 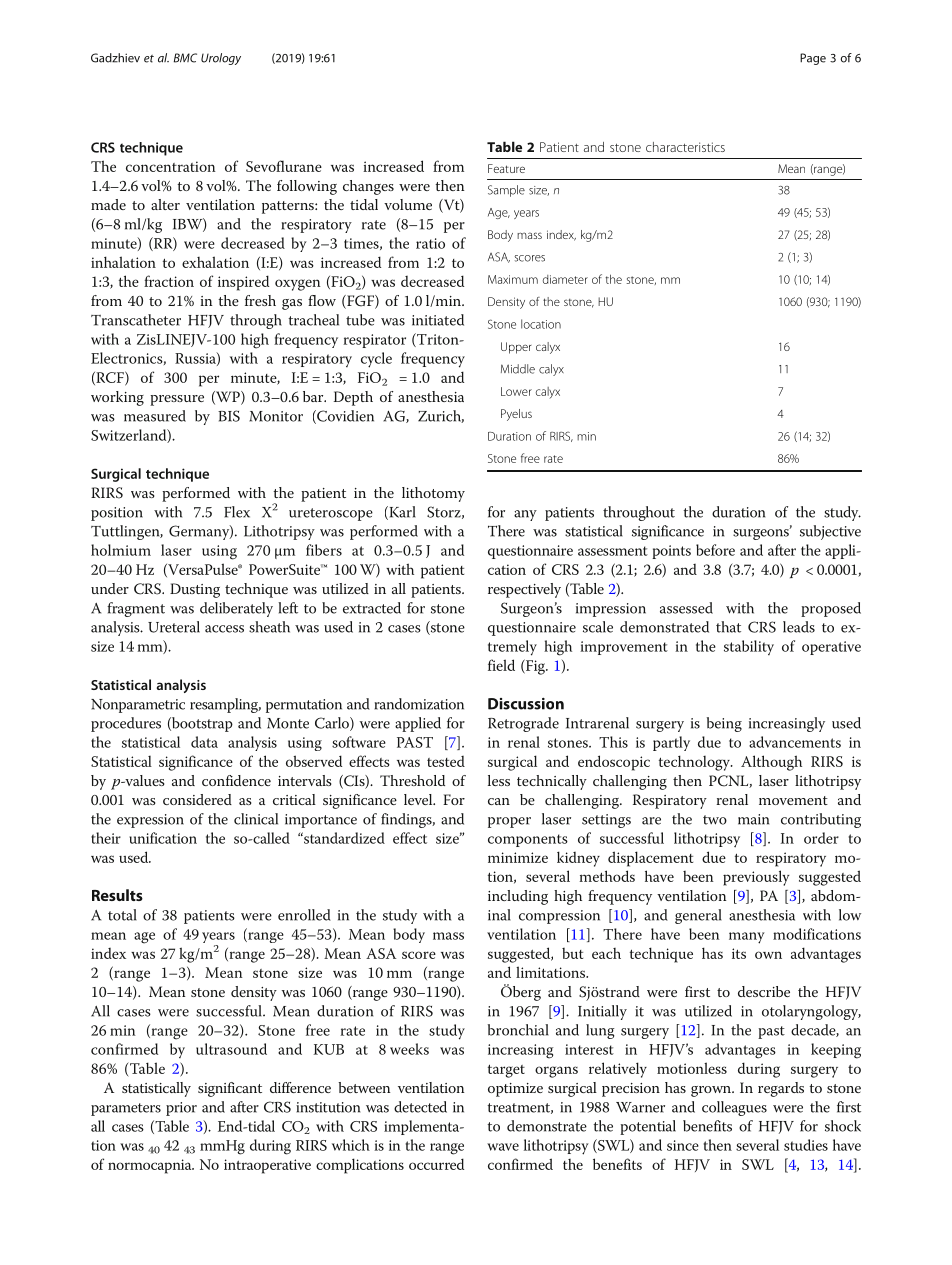 What do you see at coordinates (506, 168) in the document?
I see `Feature` at bounding box center [506, 168].
